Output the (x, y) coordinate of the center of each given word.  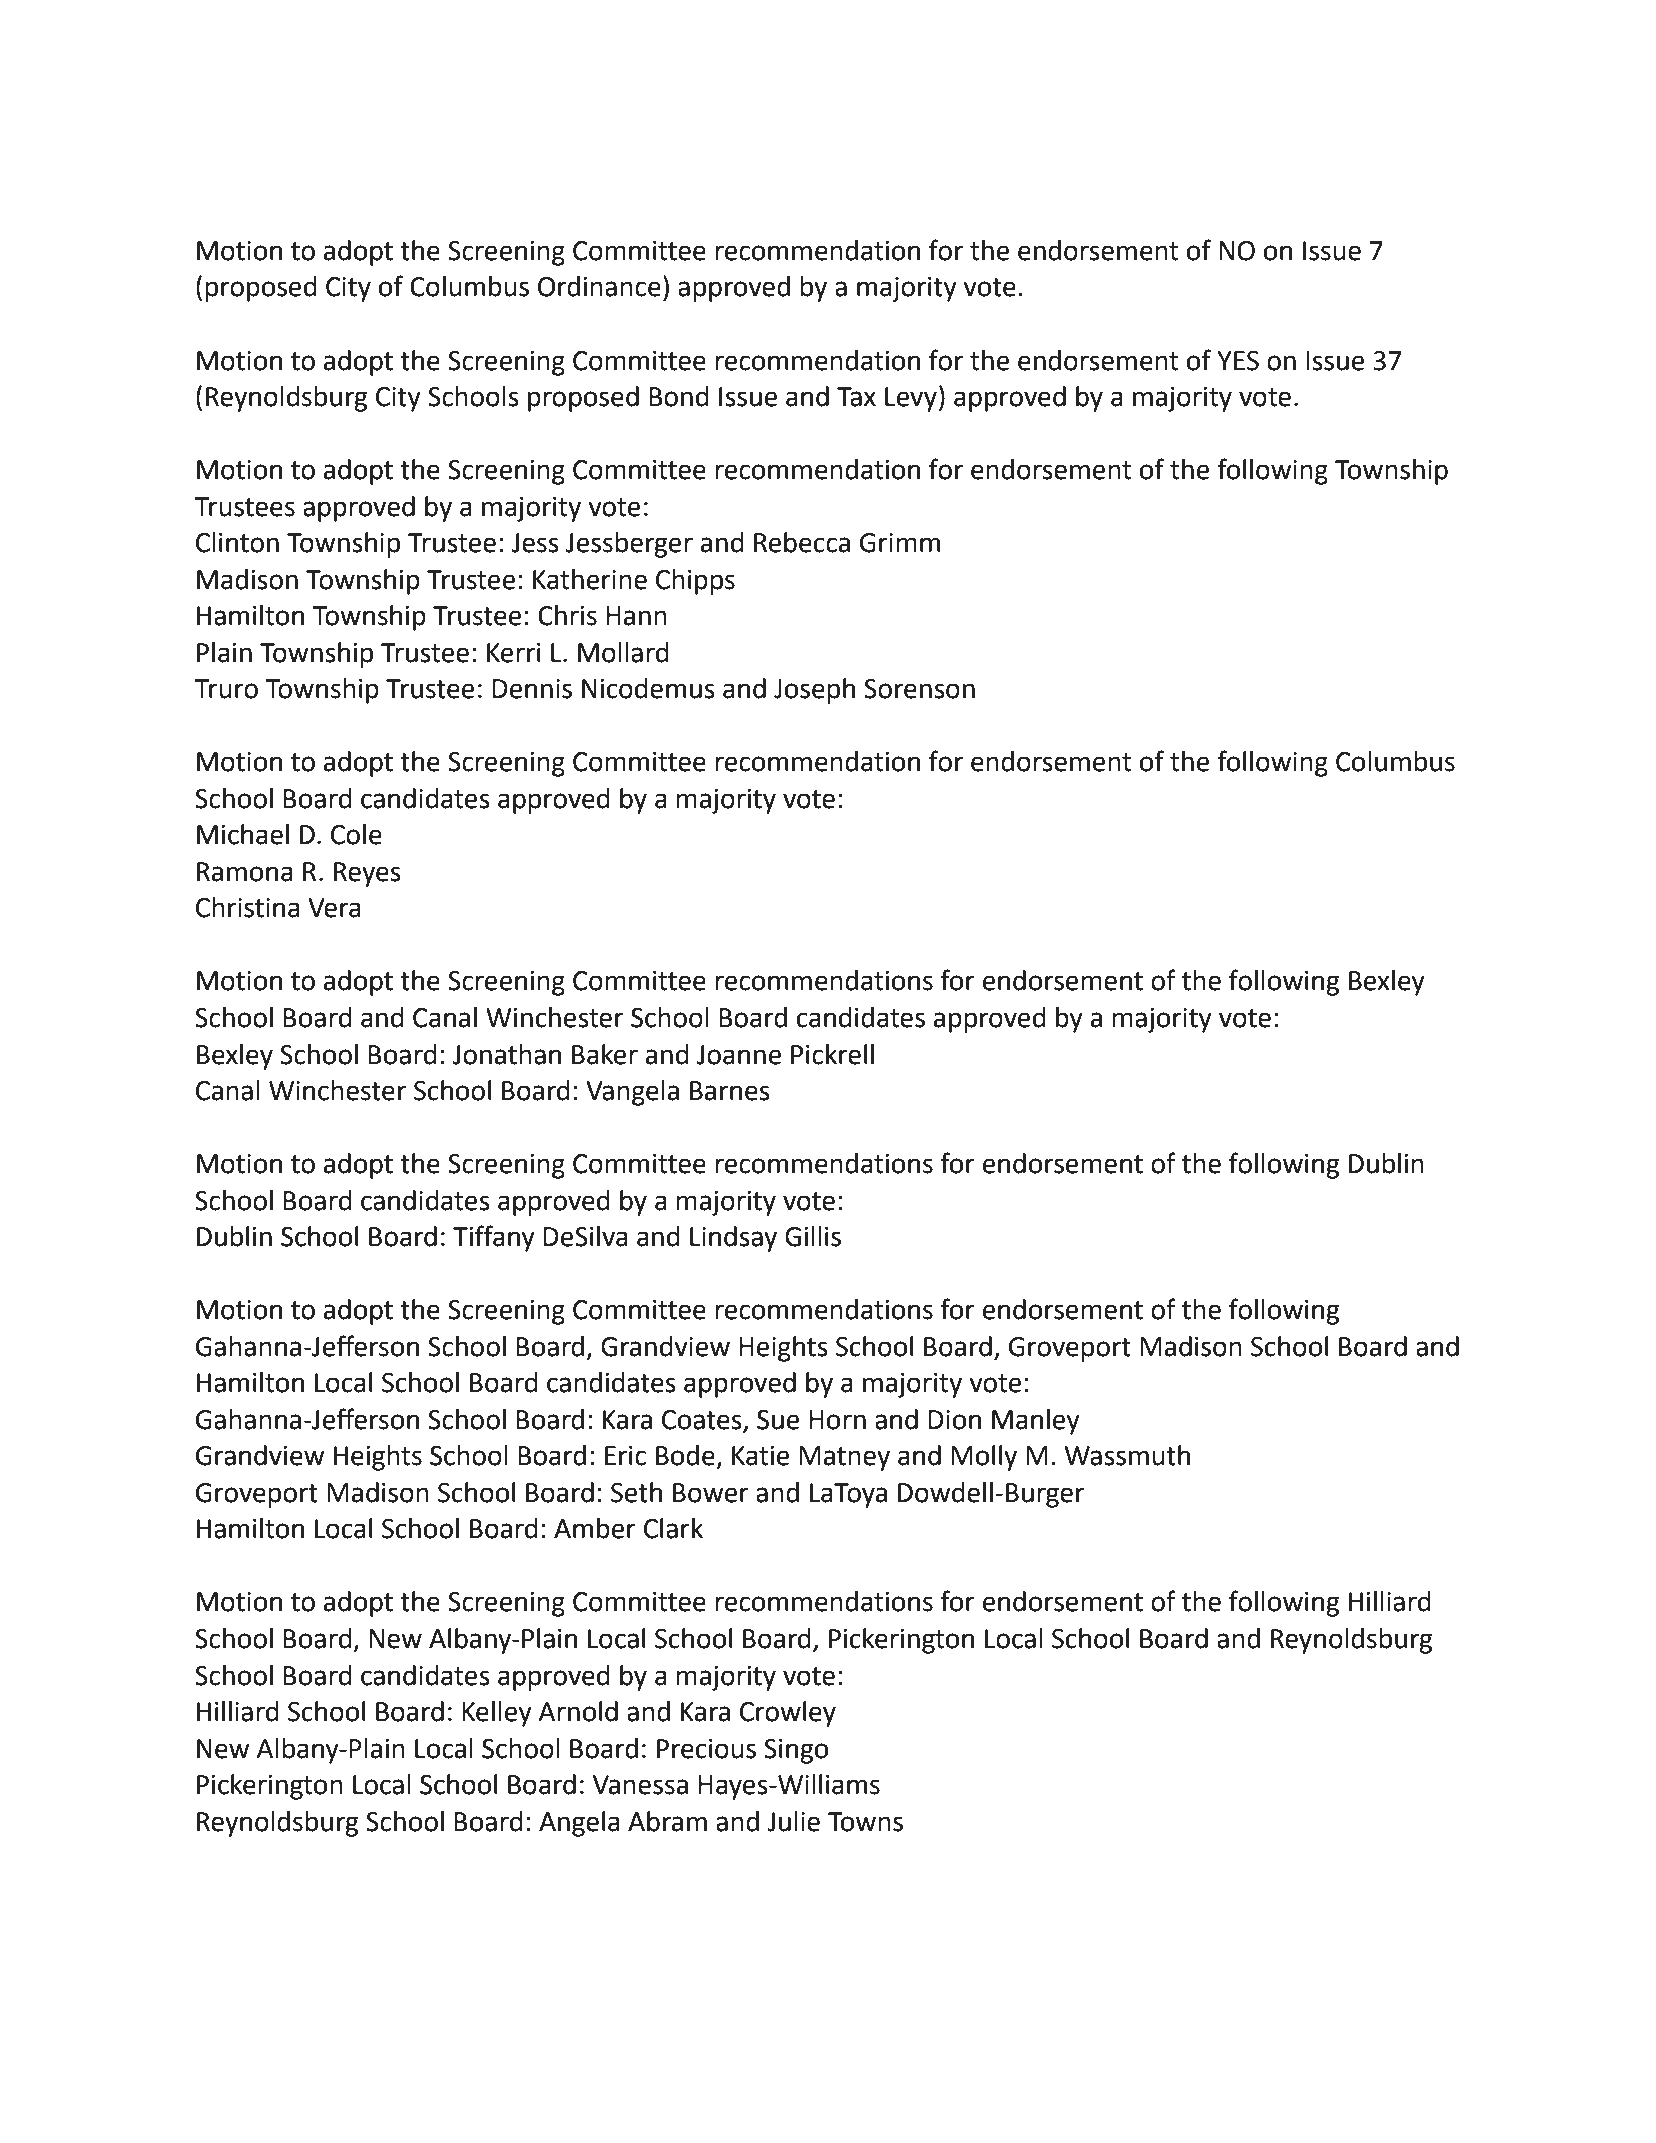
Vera (334, 908)
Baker (605, 1054)
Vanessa (640, 1785)
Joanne (739, 1055)
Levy (911, 399)
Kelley (497, 1714)
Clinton (237, 542)
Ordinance (599, 286)
